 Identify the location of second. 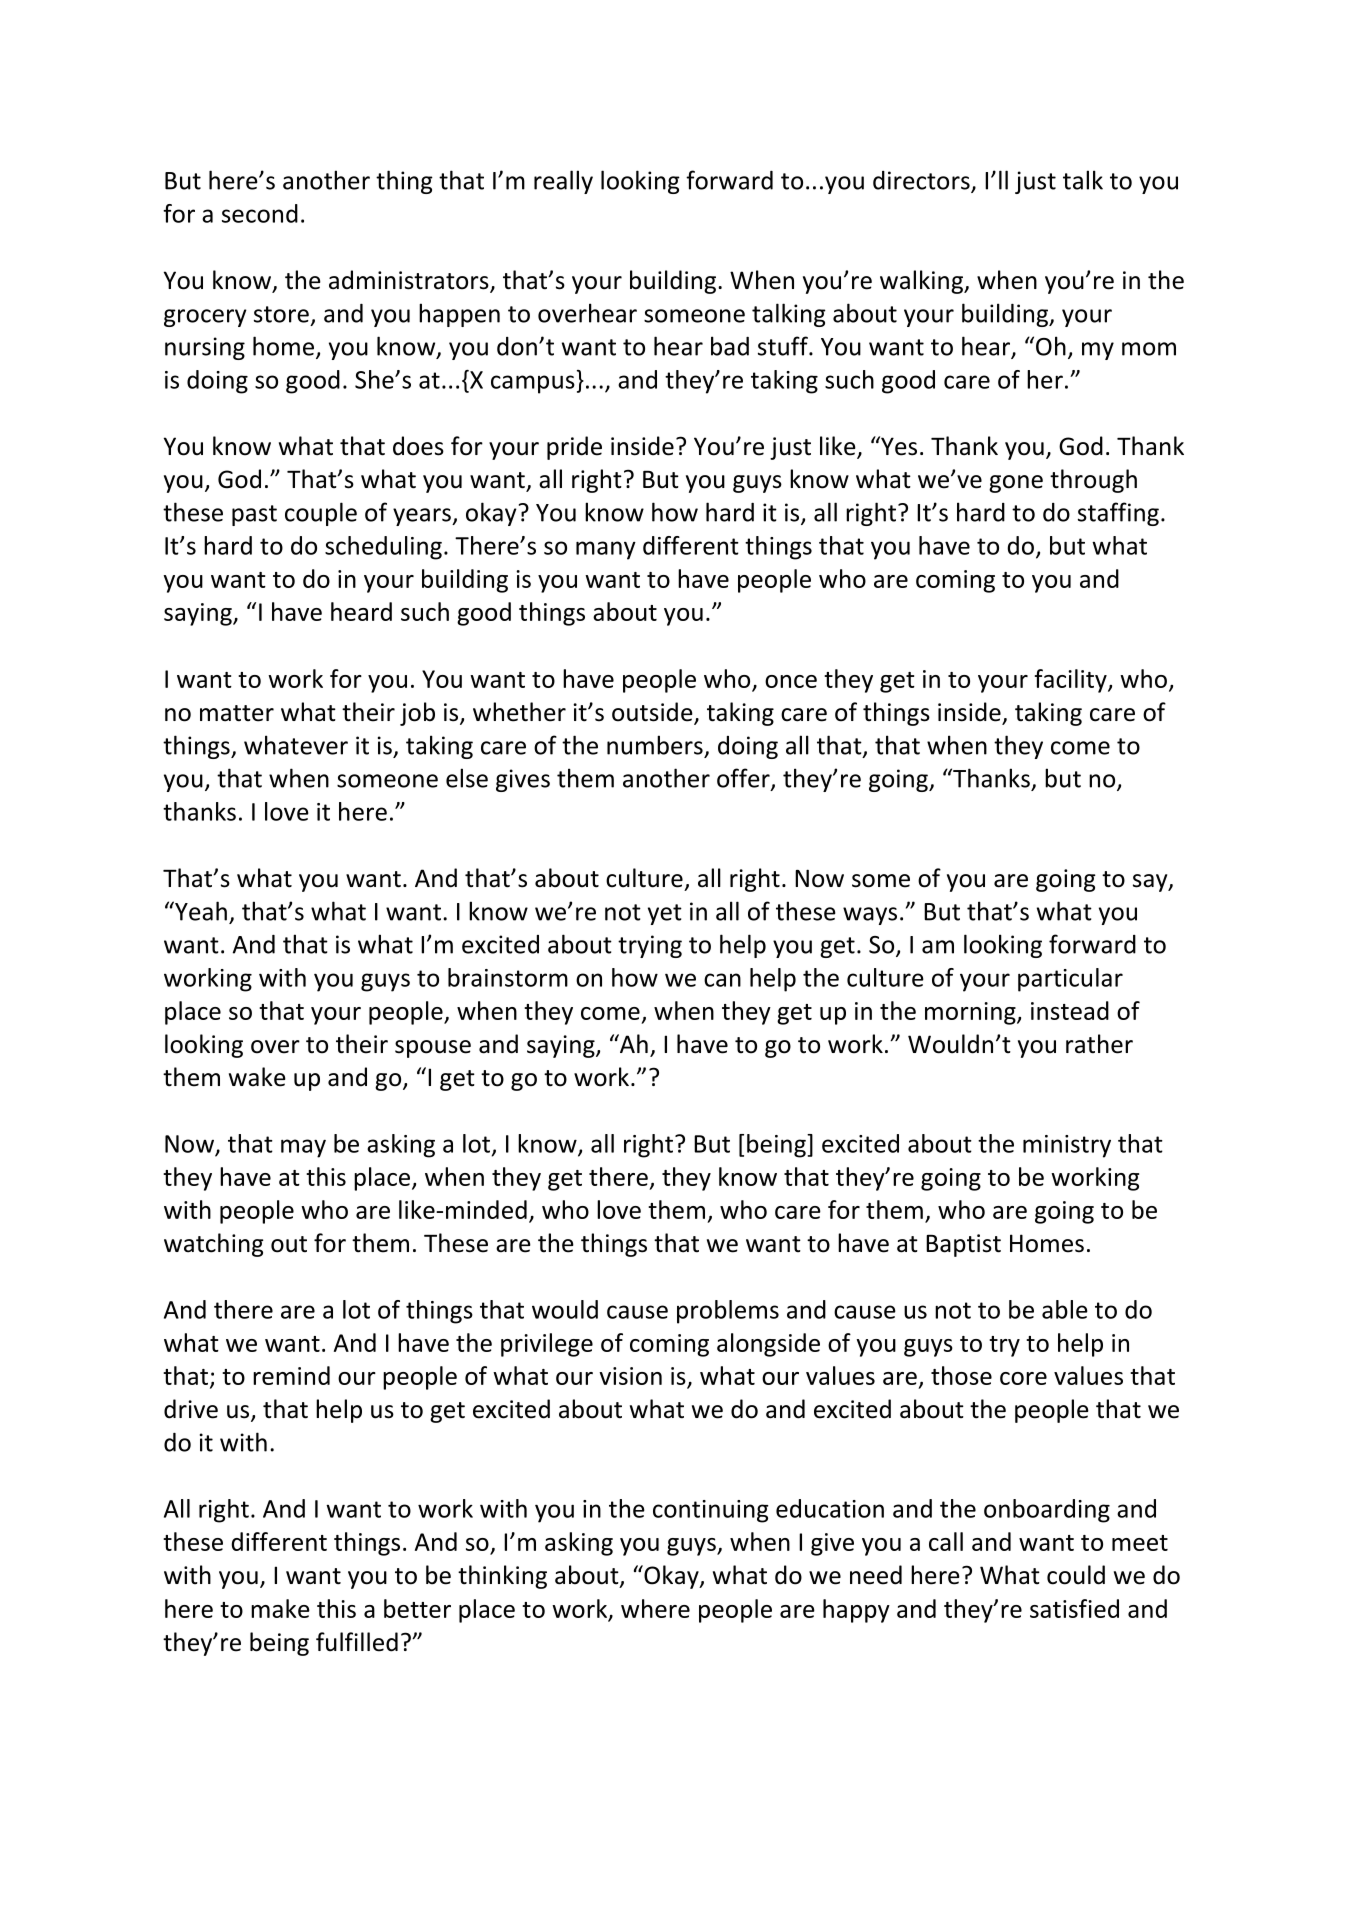
(260, 213).
